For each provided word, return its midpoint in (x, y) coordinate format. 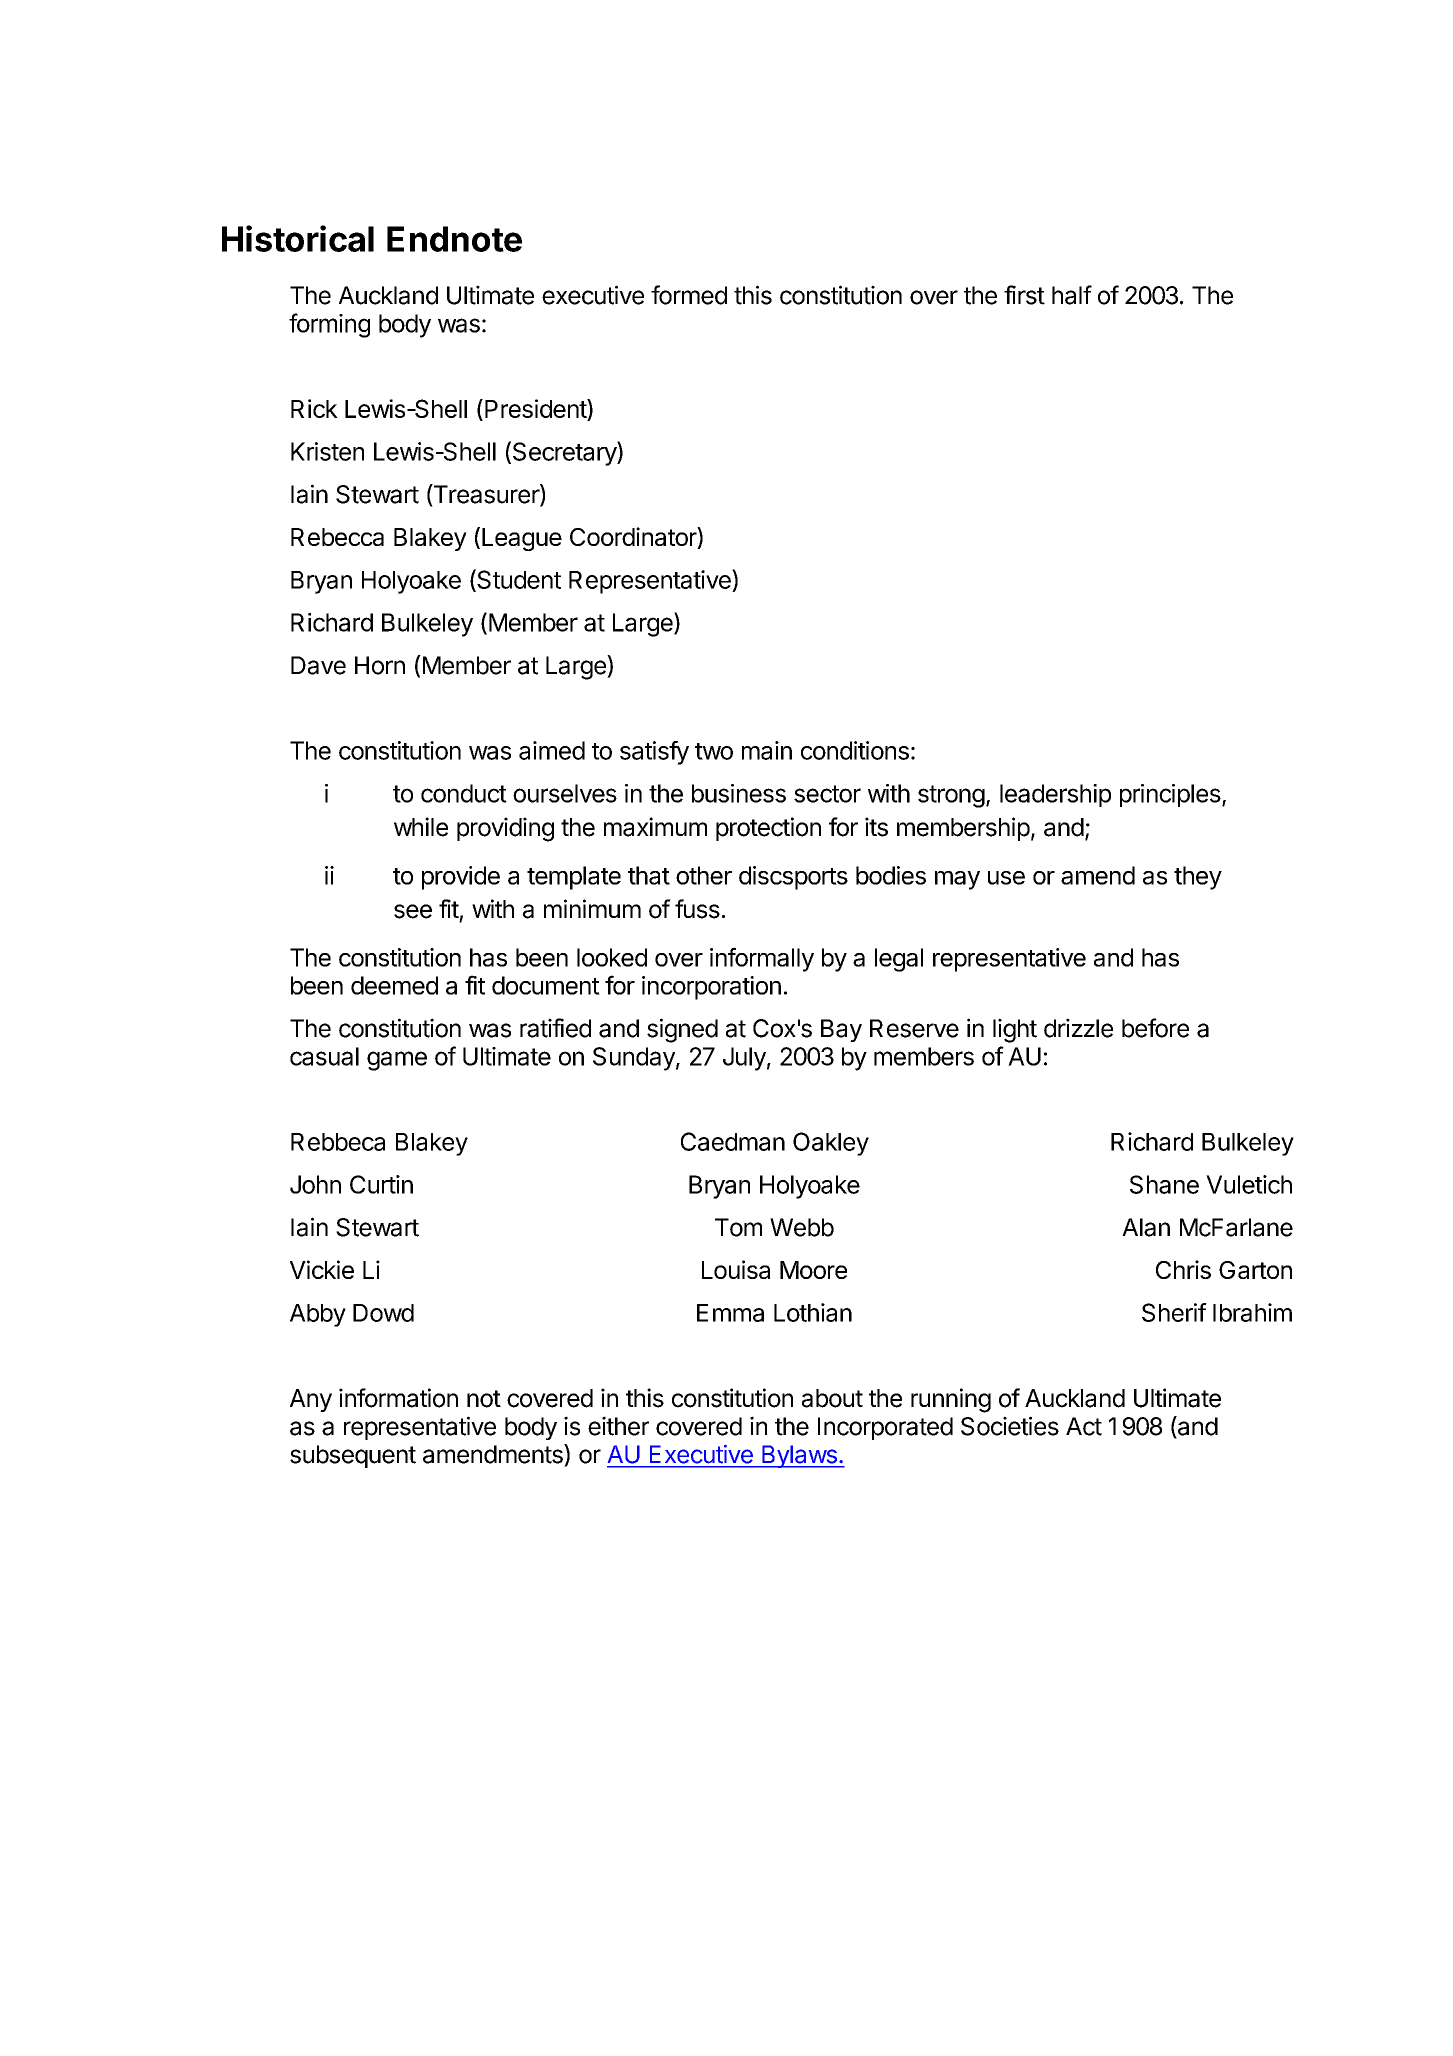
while (421, 827)
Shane (1164, 1184)
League (522, 539)
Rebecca (337, 537)
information (398, 1398)
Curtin (381, 1184)
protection (768, 829)
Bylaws (799, 1456)
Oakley (831, 1144)
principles (1170, 795)
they (1198, 878)
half (1072, 295)
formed (689, 295)
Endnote (454, 239)
